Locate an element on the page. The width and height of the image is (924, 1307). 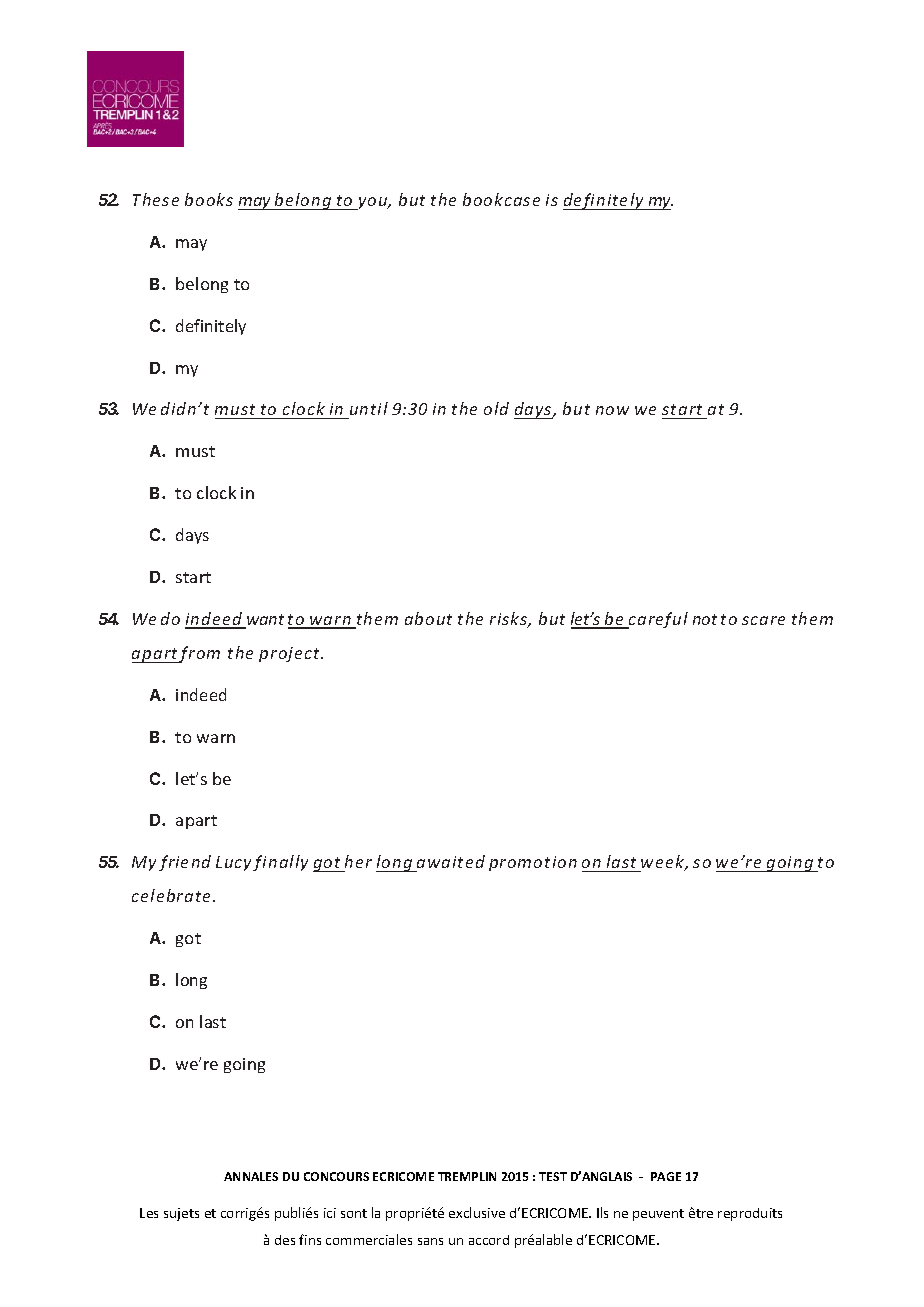
des is located at coordinates (285, 1240).
